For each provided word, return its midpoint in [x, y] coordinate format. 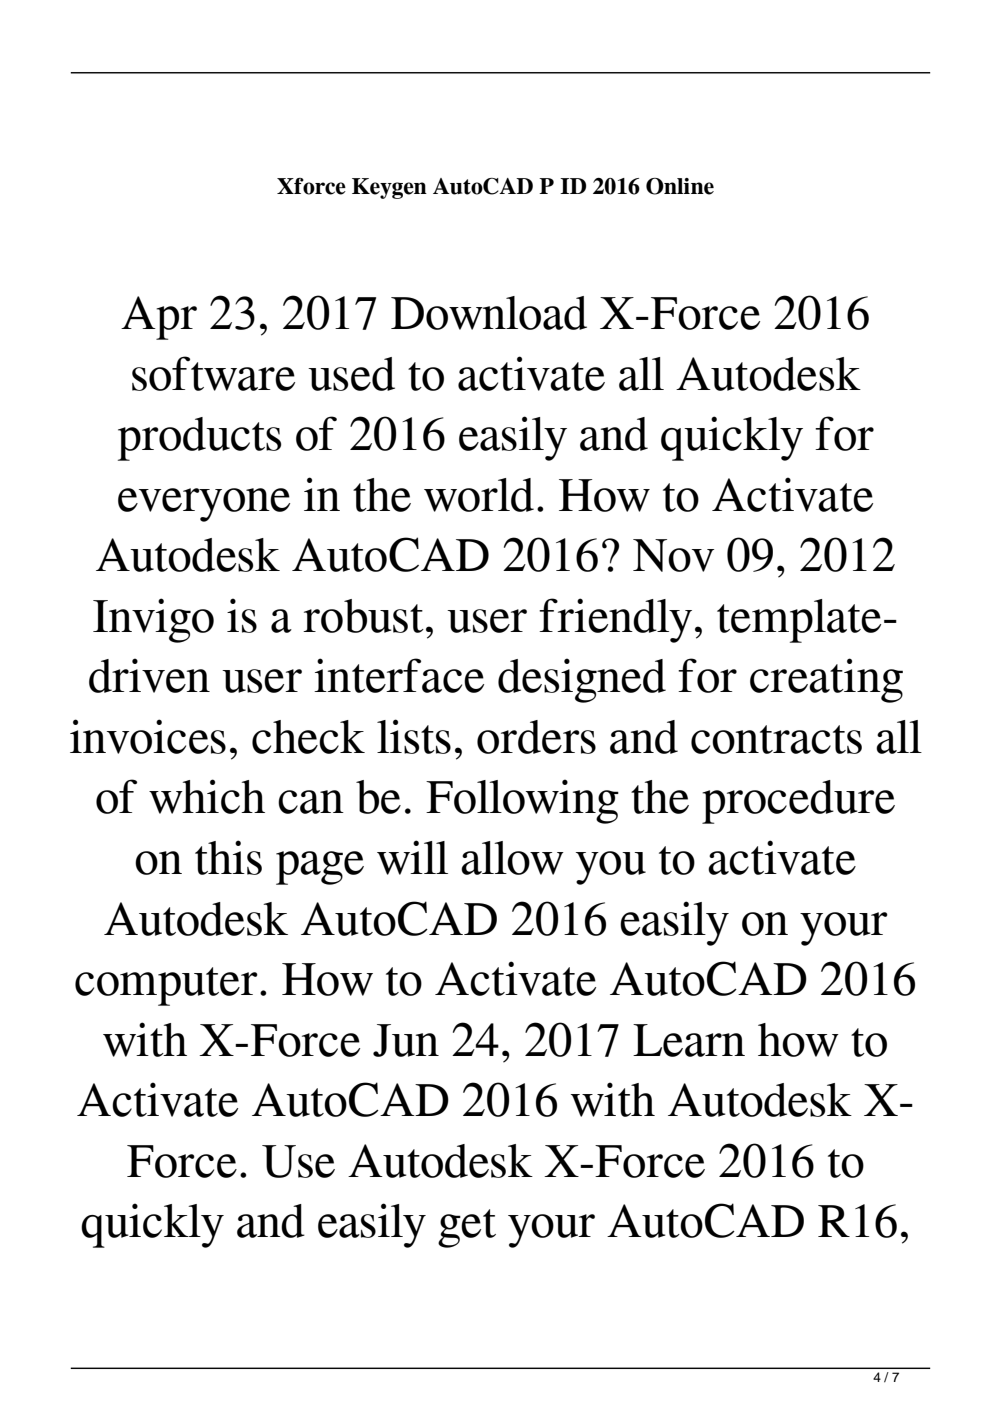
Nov [673, 555]
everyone [204, 505]
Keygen [389, 188]
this [228, 857]
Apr [159, 318]
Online [680, 186]
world [479, 495]
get [467, 1228]
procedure [798, 802]
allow [512, 858]
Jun [406, 1040]
